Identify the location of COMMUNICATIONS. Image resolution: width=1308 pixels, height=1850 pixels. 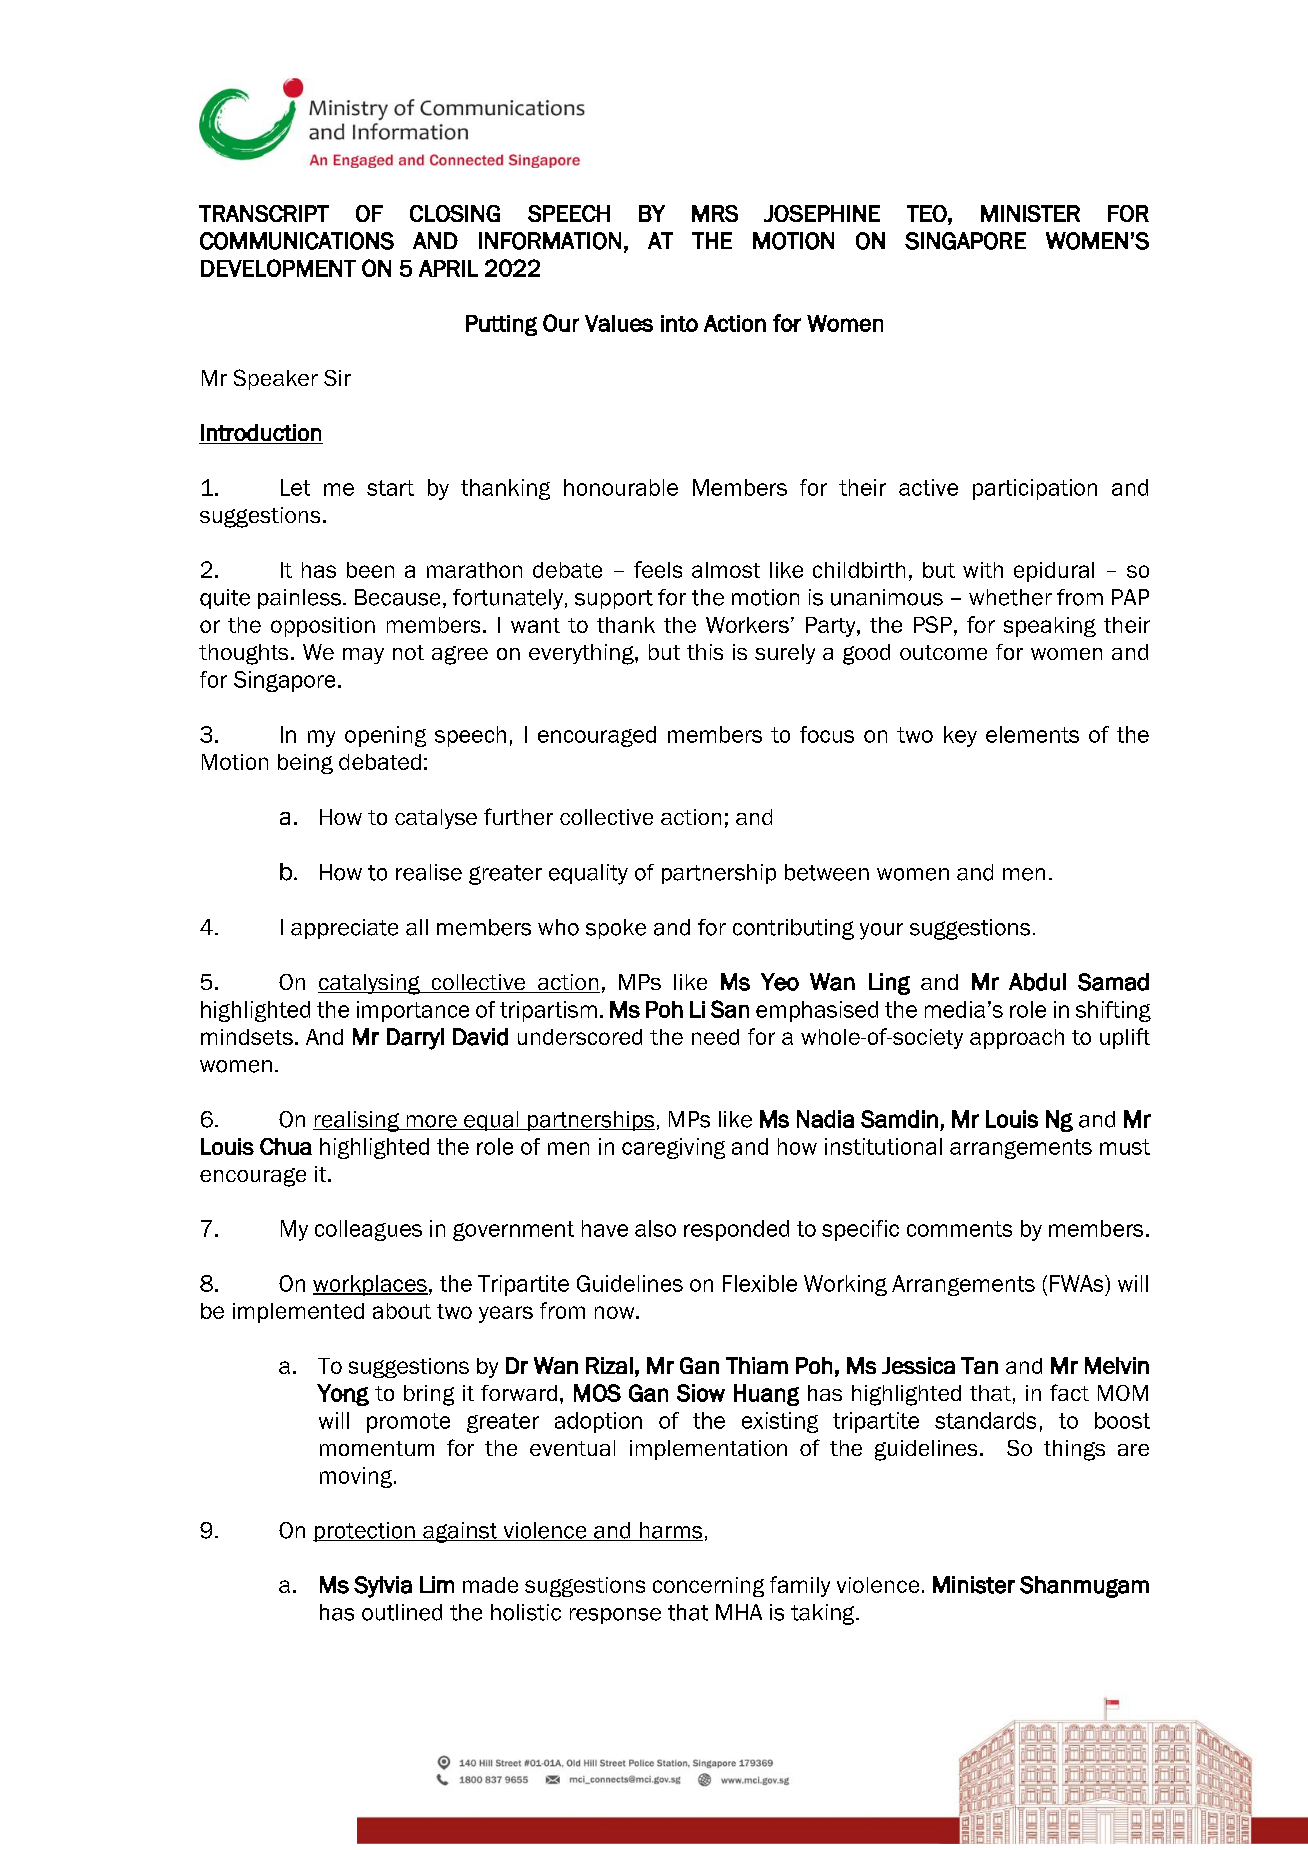
(297, 241).
